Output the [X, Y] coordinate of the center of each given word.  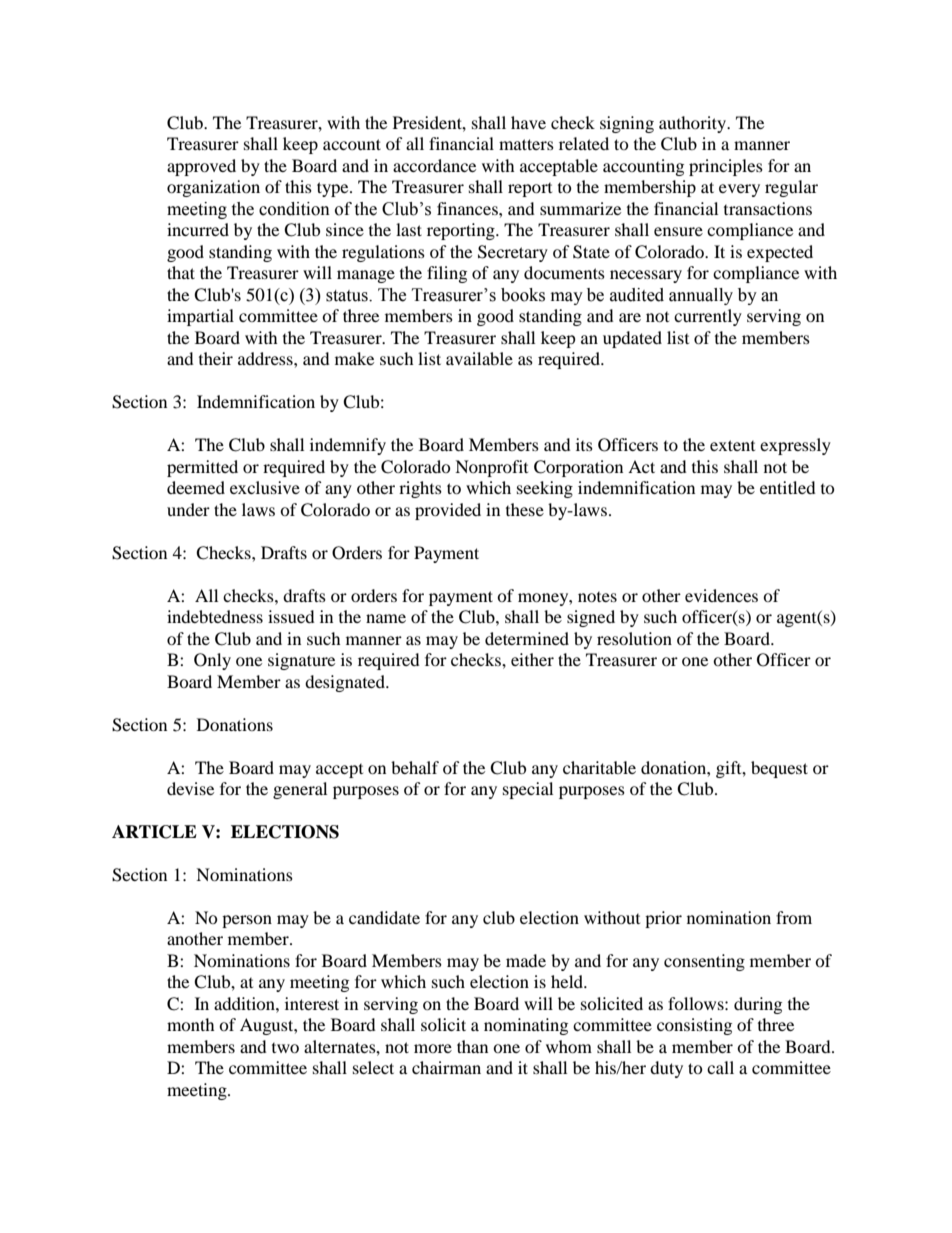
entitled [788, 487]
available [479, 358]
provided [448, 511]
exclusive [265, 487]
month [191, 1024]
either [532, 659]
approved [201, 167]
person [247, 921]
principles [726, 167]
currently [708, 317]
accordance [434, 165]
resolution [634, 638]
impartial [200, 317]
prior [663, 919]
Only [212, 661]
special [528, 790]
